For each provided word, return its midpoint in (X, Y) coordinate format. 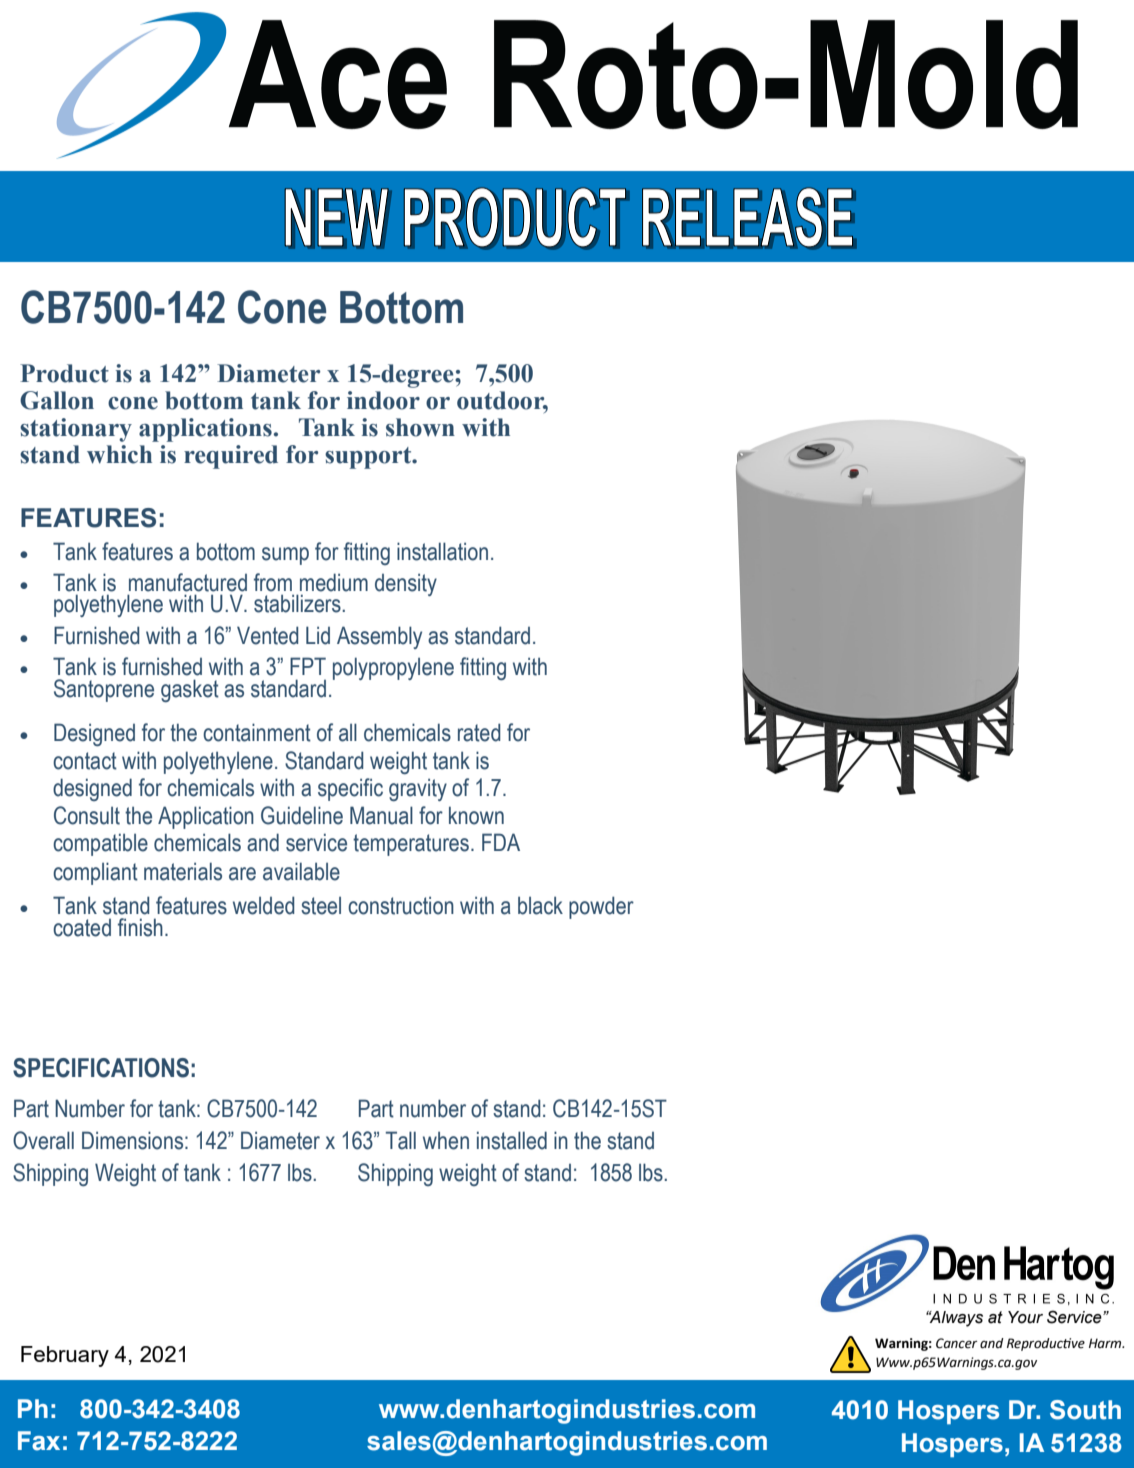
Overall (43, 1140)
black (540, 906)
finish (140, 927)
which (119, 454)
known (476, 816)
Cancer (956, 1343)
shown (420, 427)
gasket (190, 690)
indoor (383, 400)
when (446, 1141)
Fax (39, 1441)
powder (601, 907)
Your (1025, 1317)
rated (479, 732)
